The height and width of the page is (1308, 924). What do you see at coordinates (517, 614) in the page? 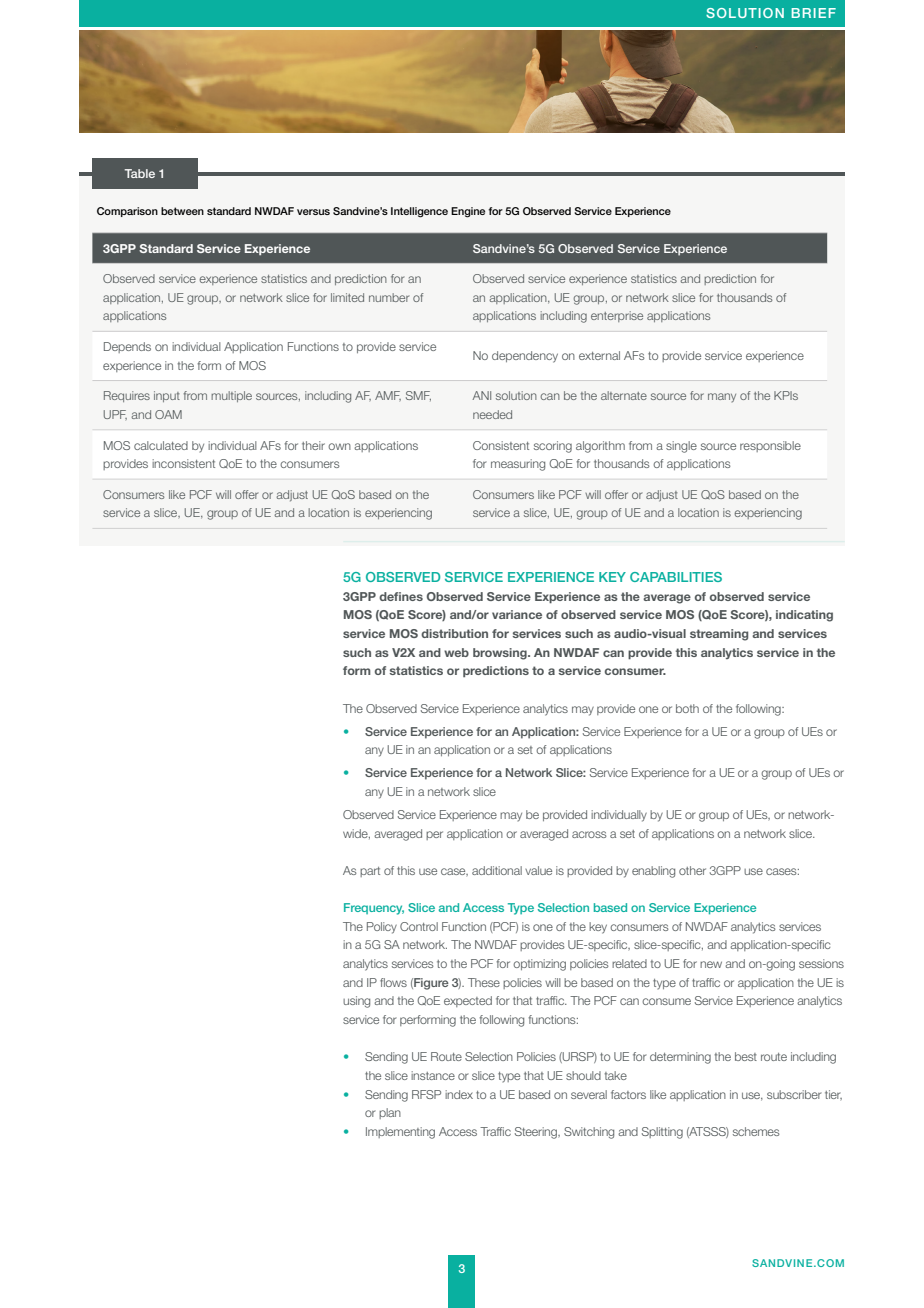
I see `variance` at bounding box center [517, 614].
